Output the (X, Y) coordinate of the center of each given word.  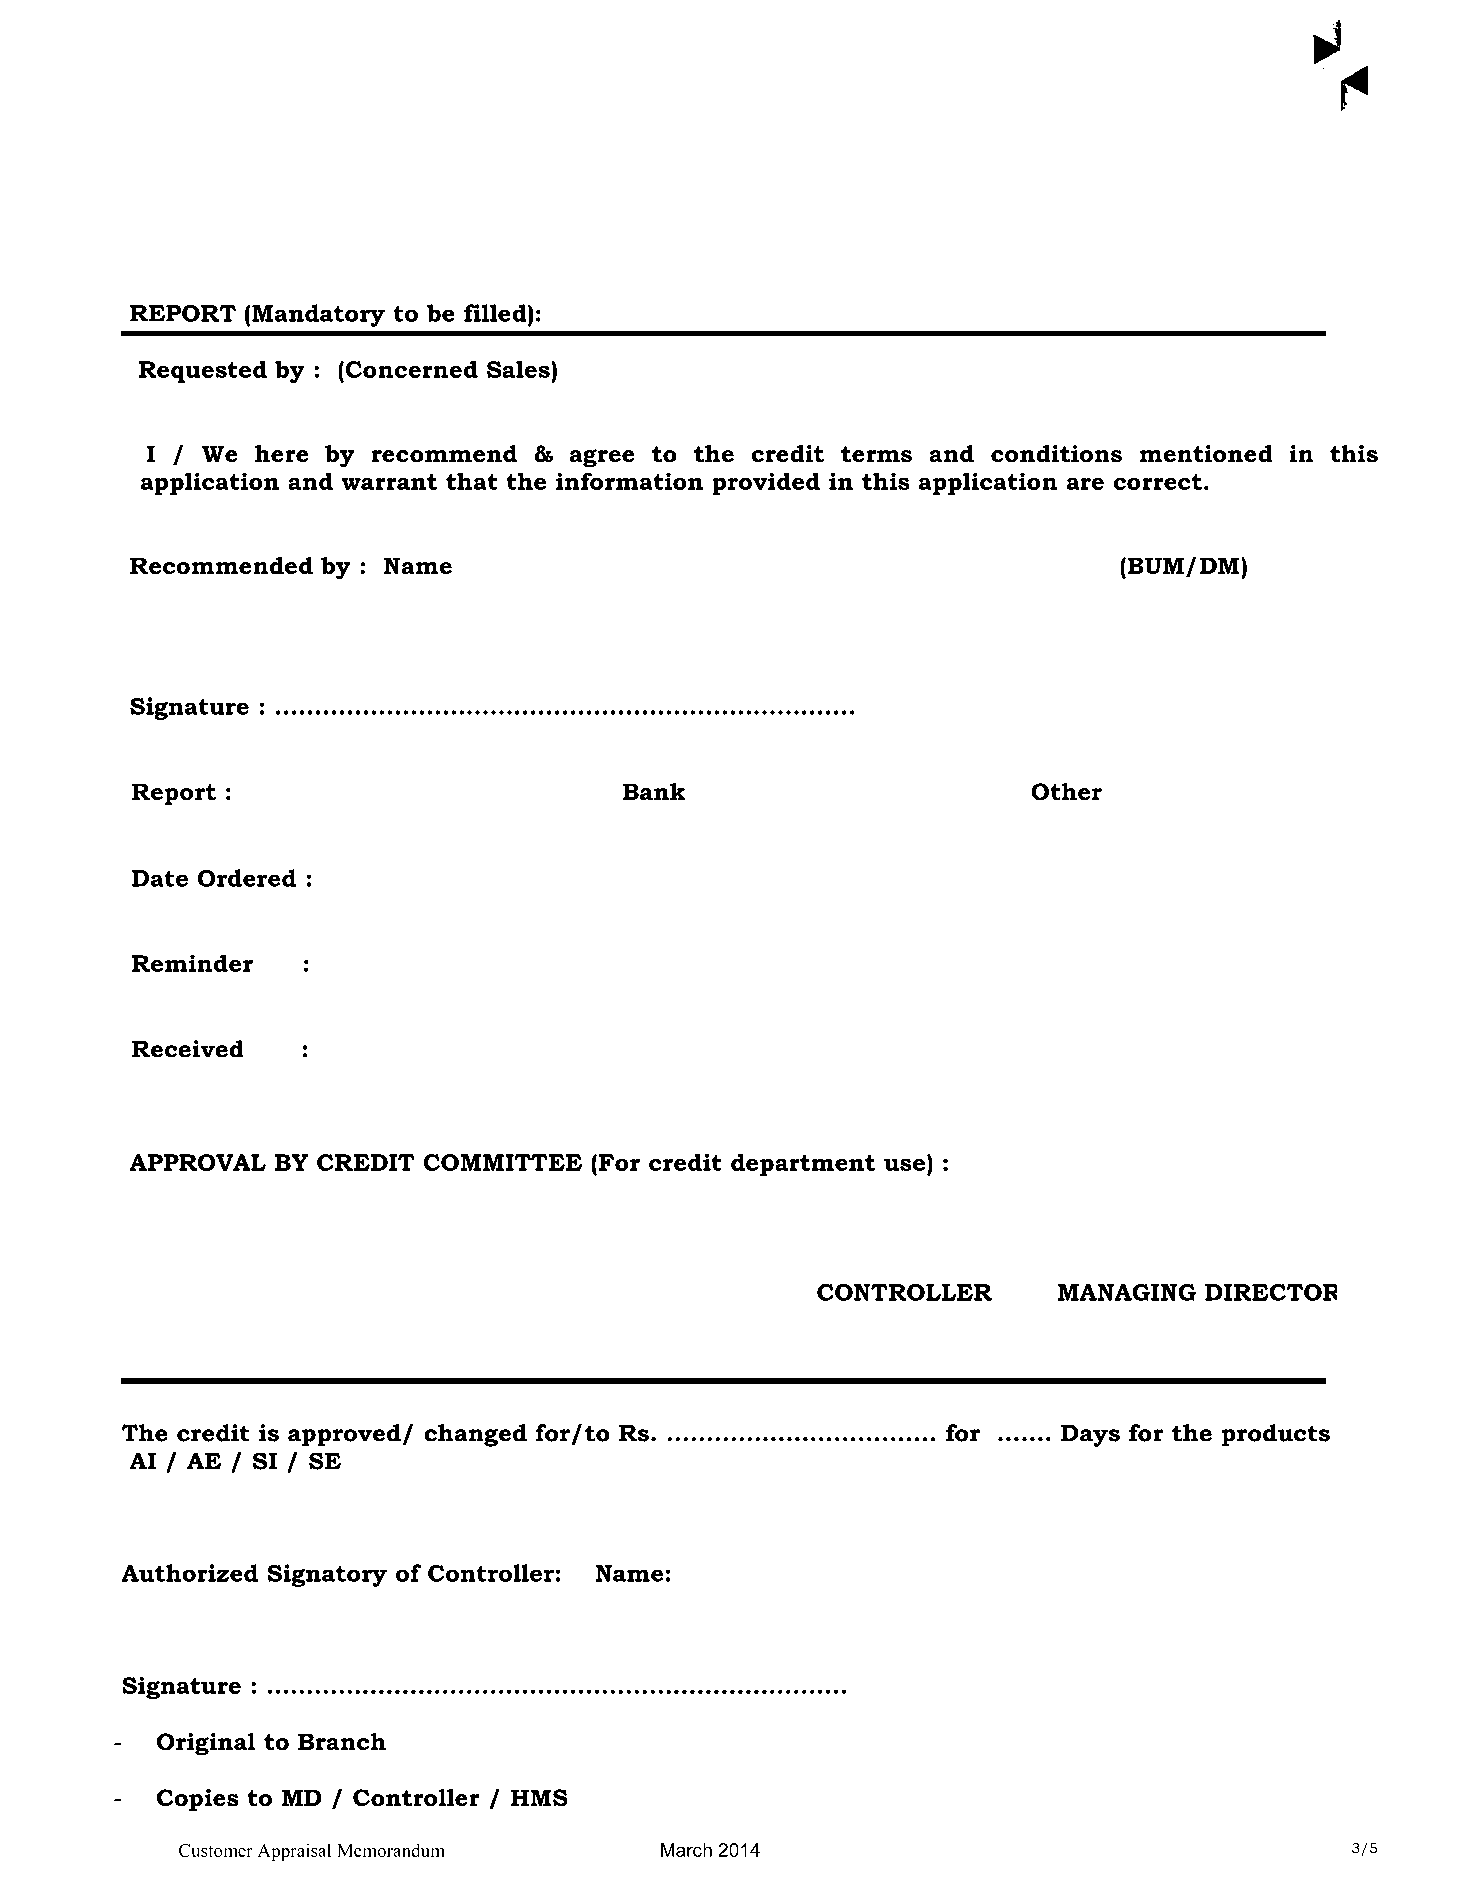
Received (188, 1049)
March (686, 1850)
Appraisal (294, 1852)
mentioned (1206, 454)
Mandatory (318, 315)
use (906, 1165)
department (803, 1164)
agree (602, 458)
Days (1090, 1436)
